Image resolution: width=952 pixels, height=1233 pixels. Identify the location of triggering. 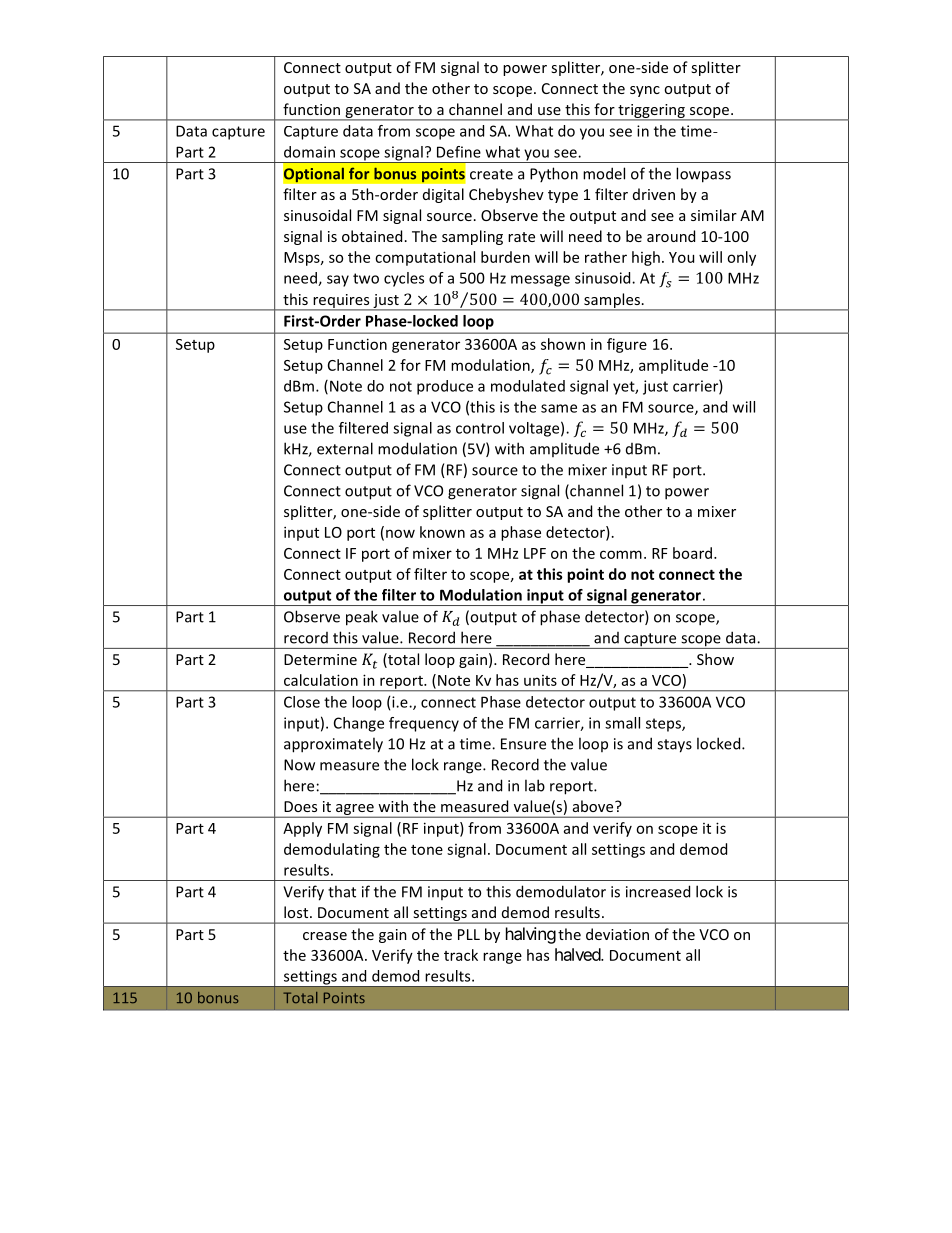
(651, 112).
